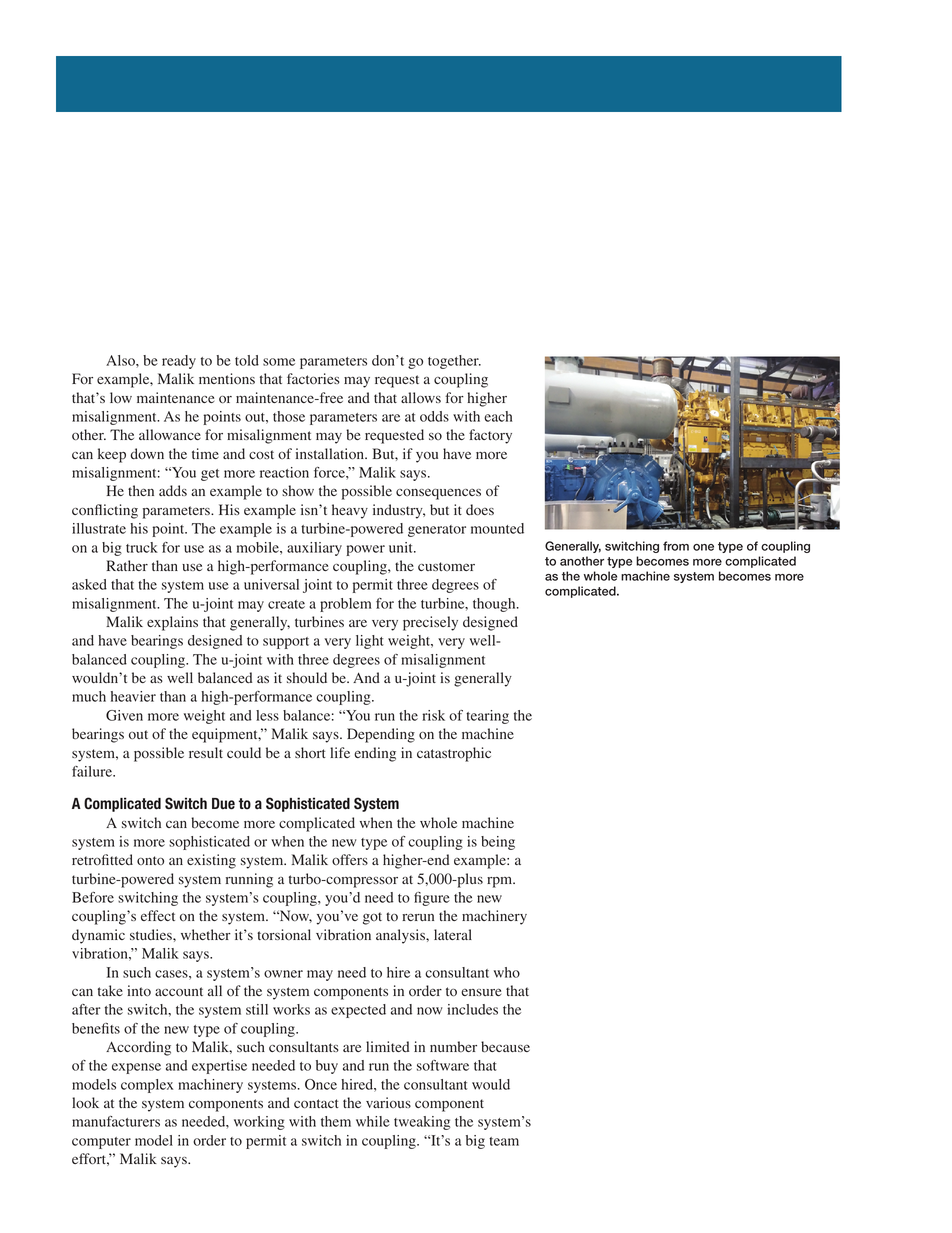 This screenshot has height=1233, width=952. Describe the element at coordinates (172, 623) in the screenshot. I see `explains` at that location.
